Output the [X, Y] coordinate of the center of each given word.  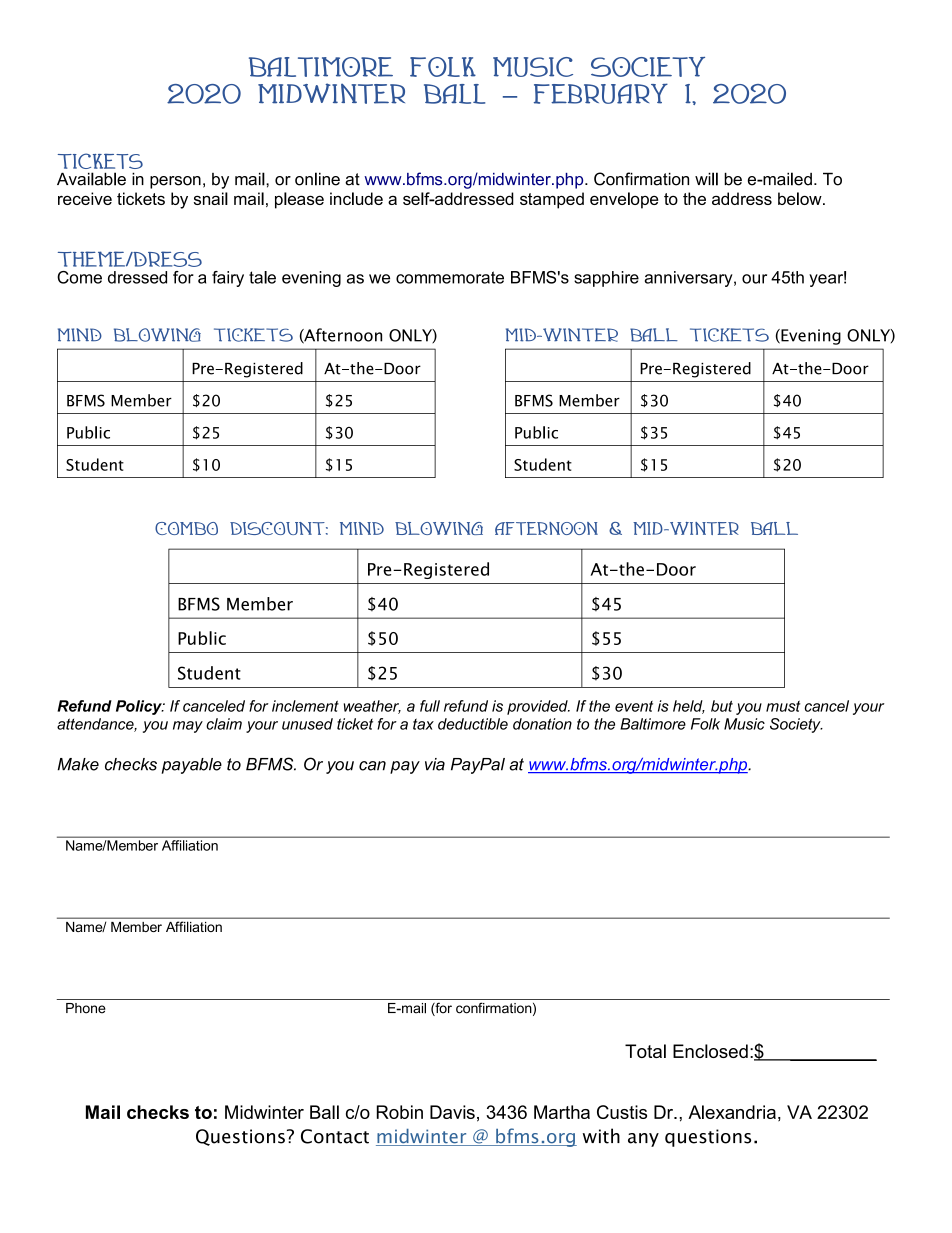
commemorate [450, 277]
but [722, 706]
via [435, 764]
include [356, 198]
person [175, 182]
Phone [86, 1008]
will [706, 179]
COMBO [186, 528]
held [689, 707]
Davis [452, 1112]
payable [191, 766]
